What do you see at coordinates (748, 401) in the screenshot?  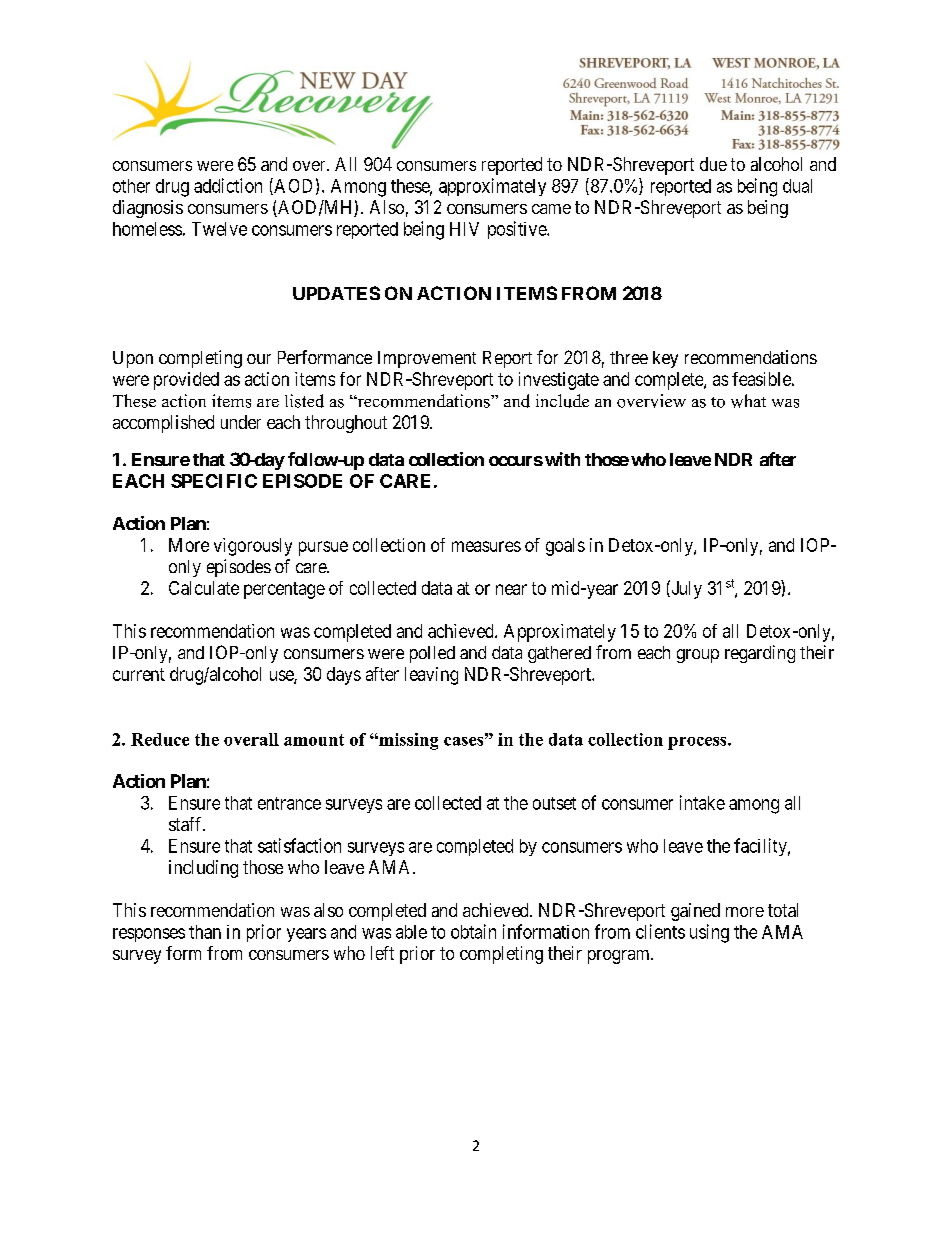 I see `what` at bounding box center [748, 401].
